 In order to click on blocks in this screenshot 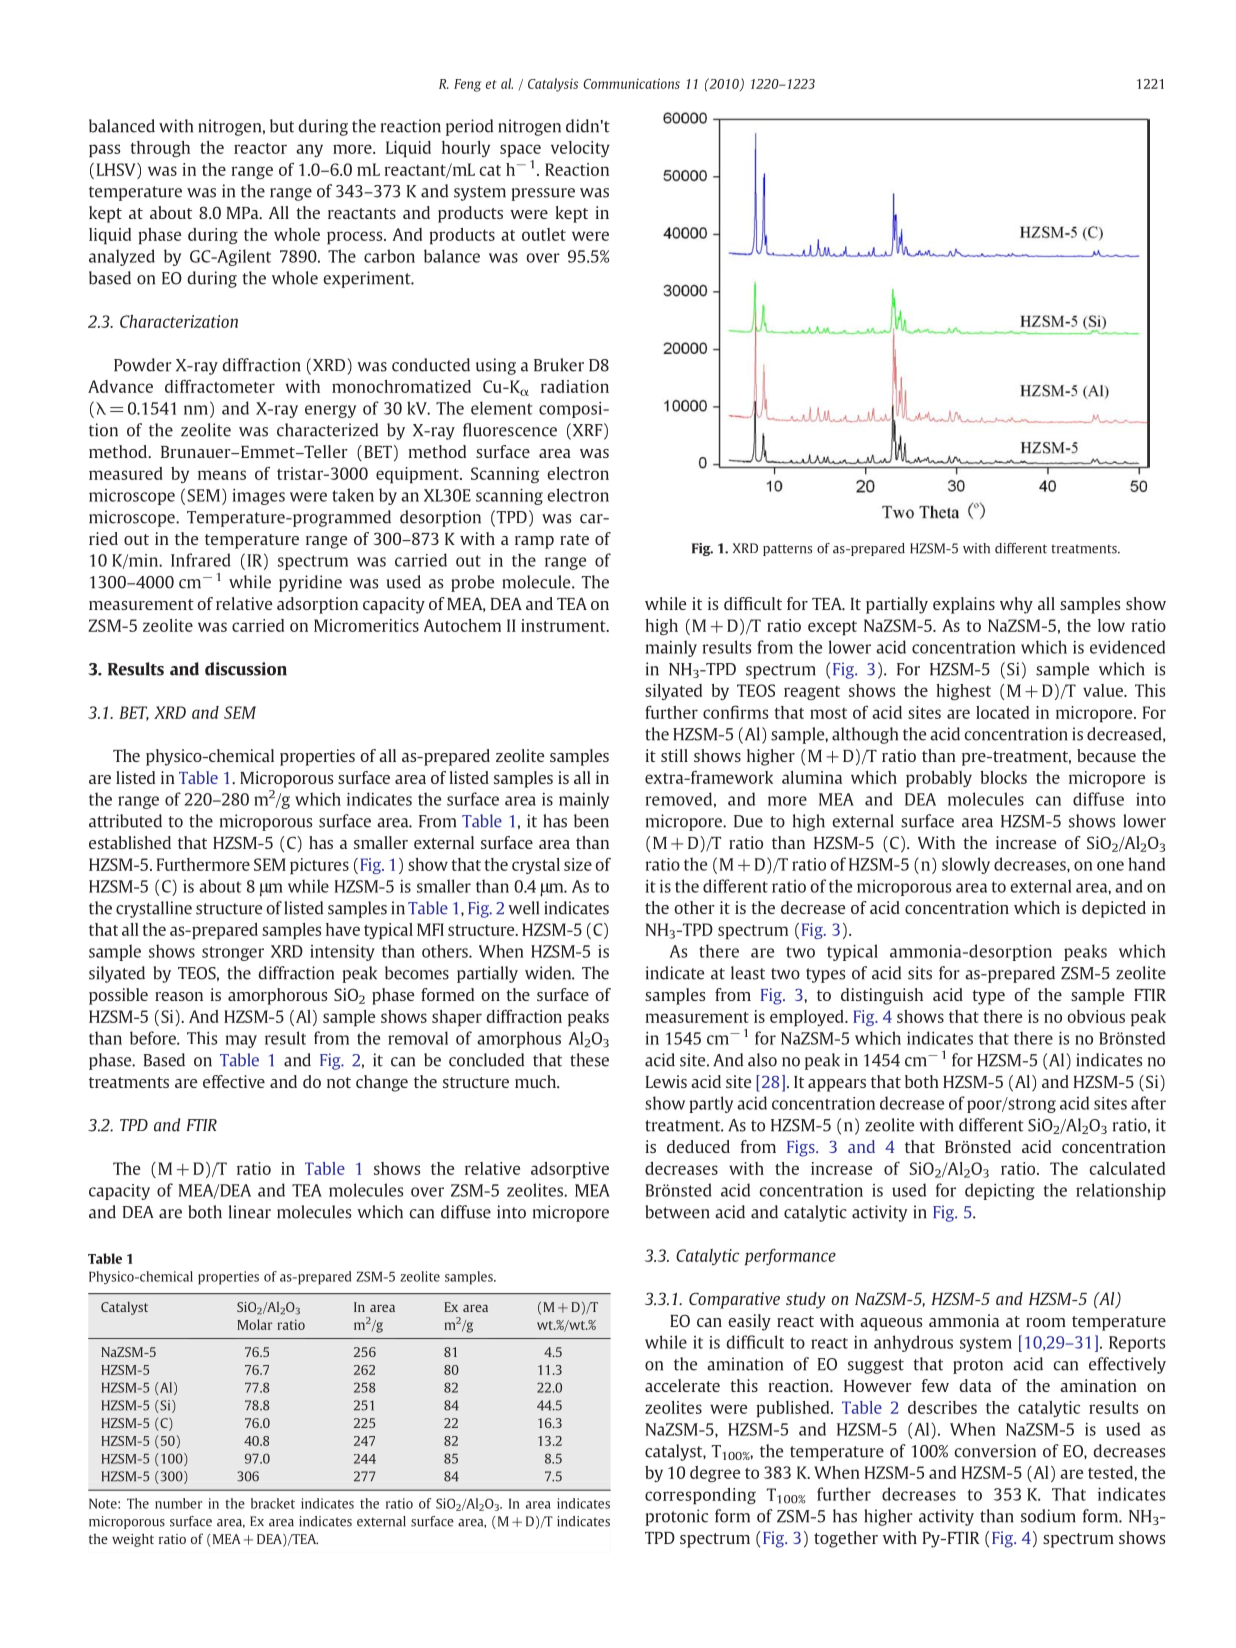, I will do `click(1003, 777)`.
